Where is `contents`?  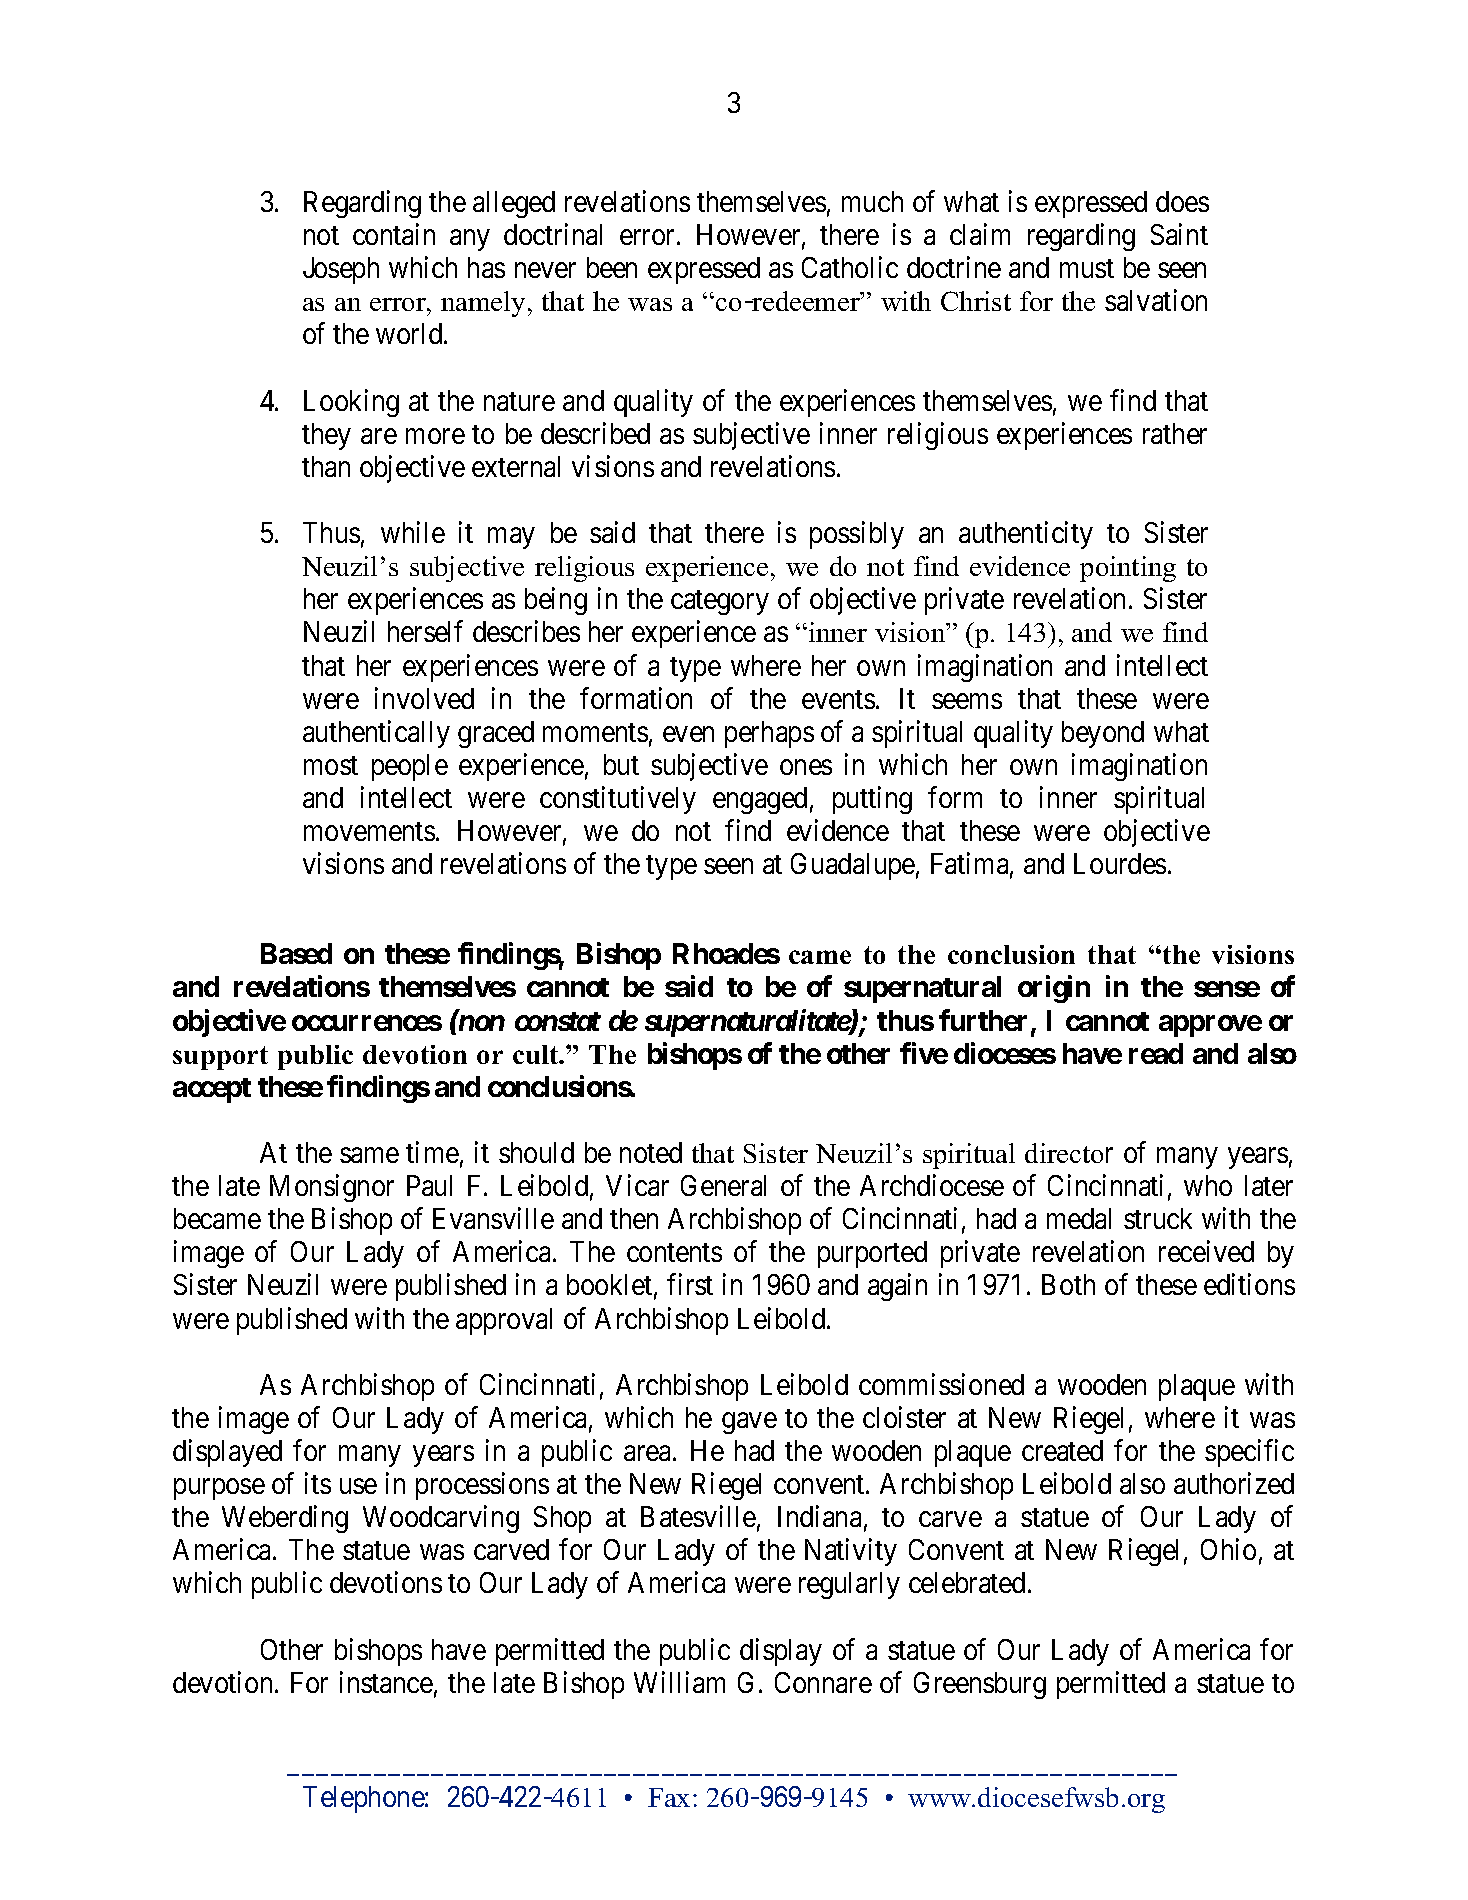
contents is located at coordinates (674, 1253).
